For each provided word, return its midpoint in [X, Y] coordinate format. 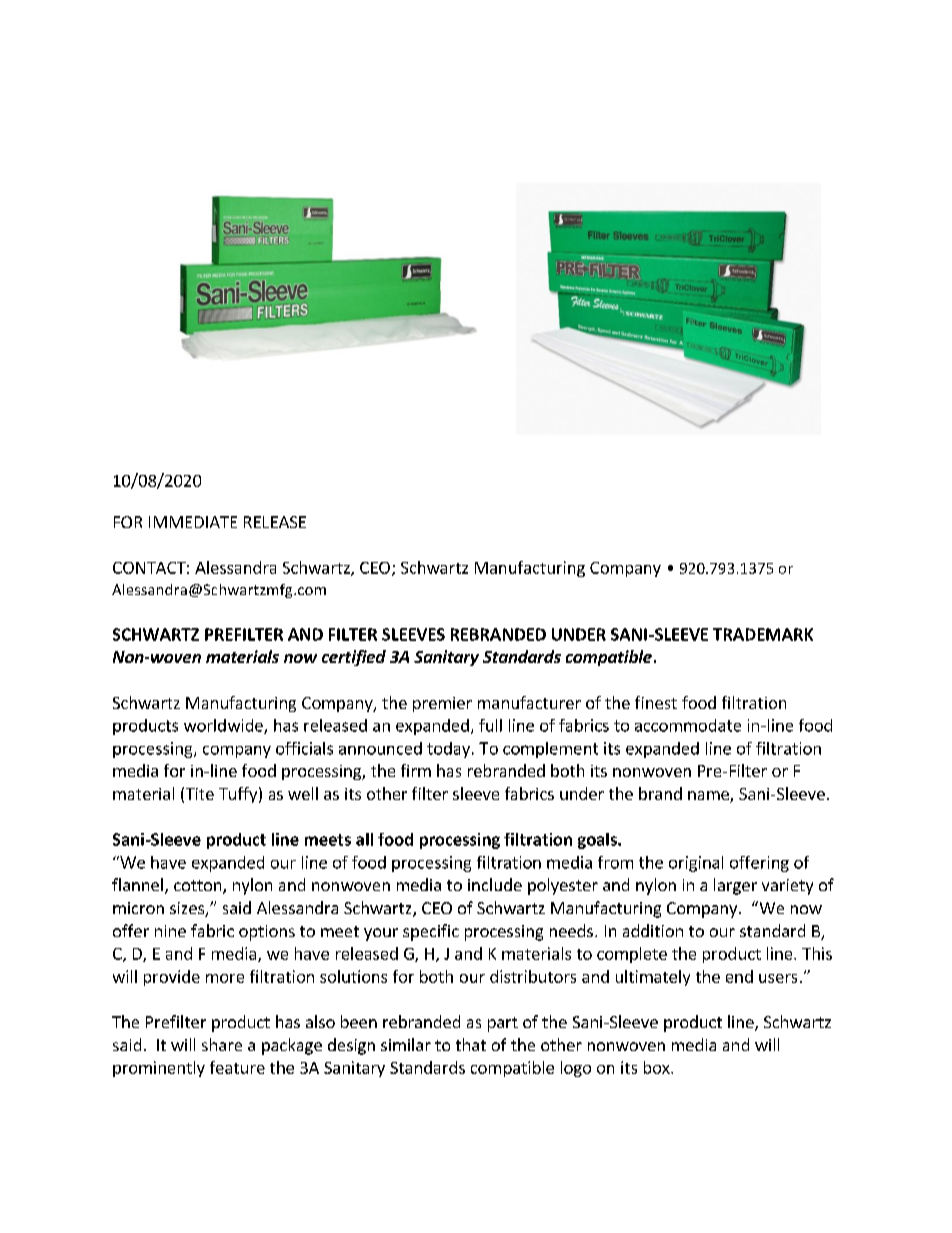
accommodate [688, 725]
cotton [199, 887]
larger [735, 886]
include [495, 884]
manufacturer [529, 702]
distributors [533, 976]
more [225, 978]
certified [354, 658]
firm [416, 770]
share [222, 1044]
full [490, 725]
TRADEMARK [763, 634]
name [709, 797]
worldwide [224, 726]
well [303, 793]
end [739, 976]
